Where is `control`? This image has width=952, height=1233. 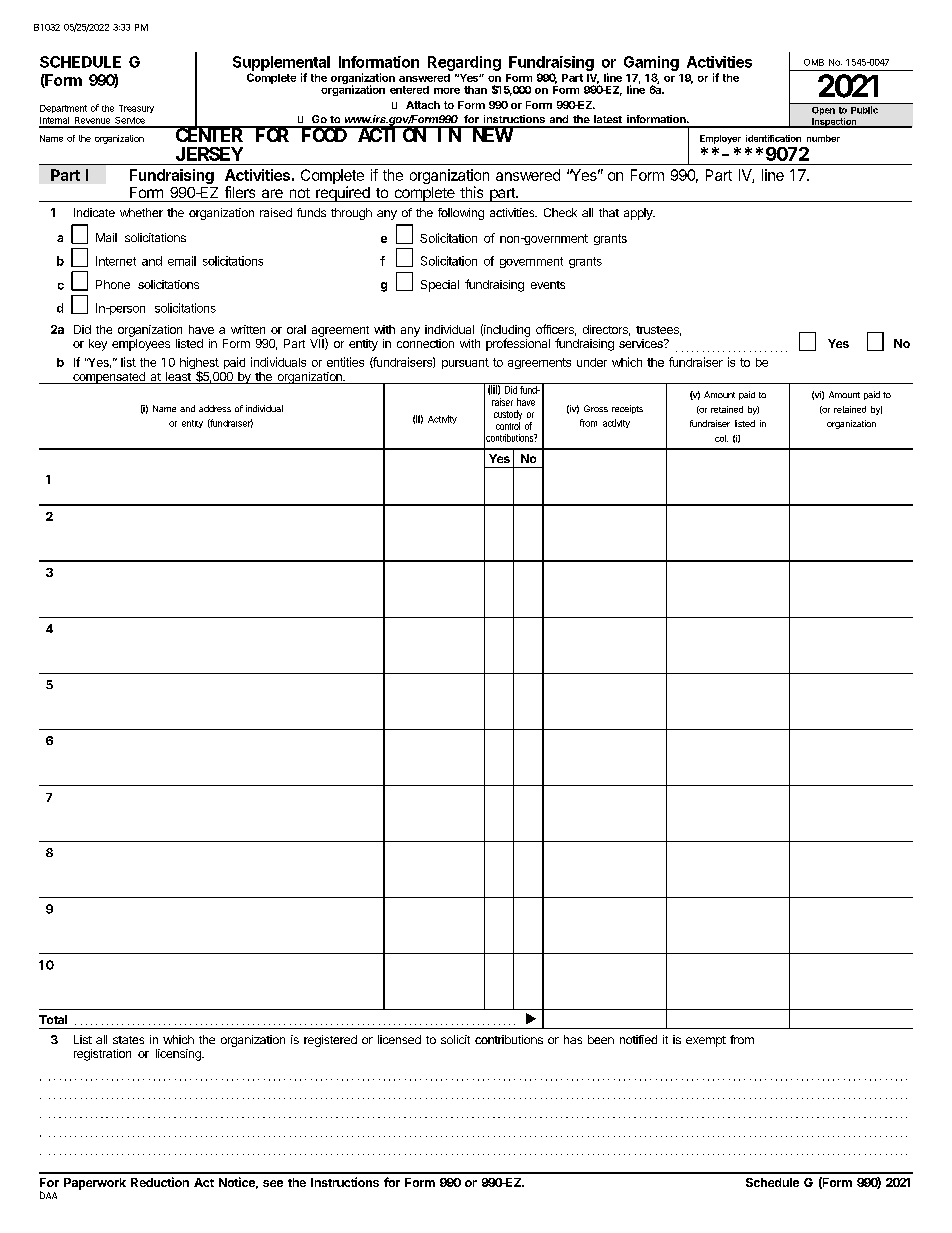
control is located at coordinates (508, 426).
